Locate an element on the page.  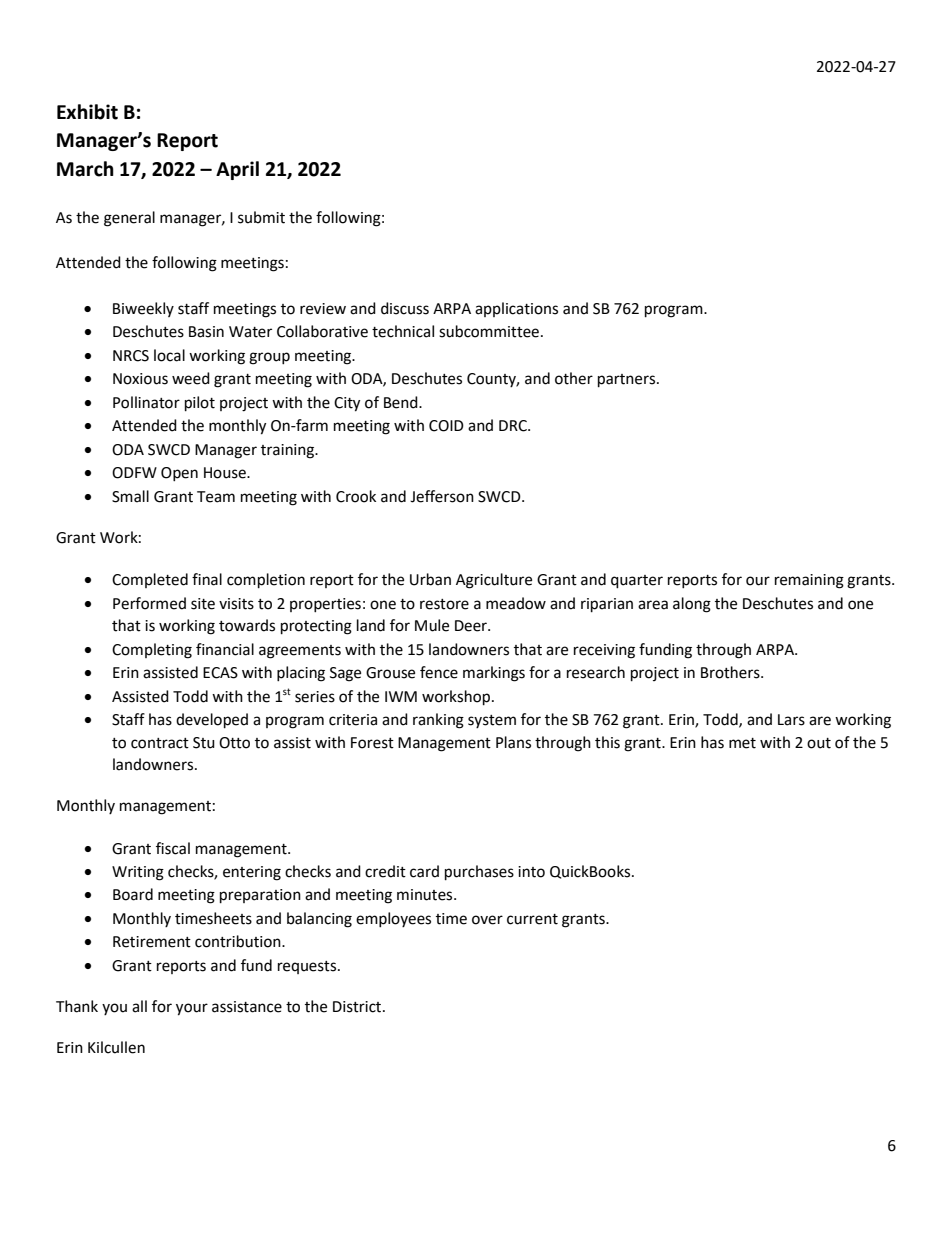
partners is located at coordinates (628, 381).
